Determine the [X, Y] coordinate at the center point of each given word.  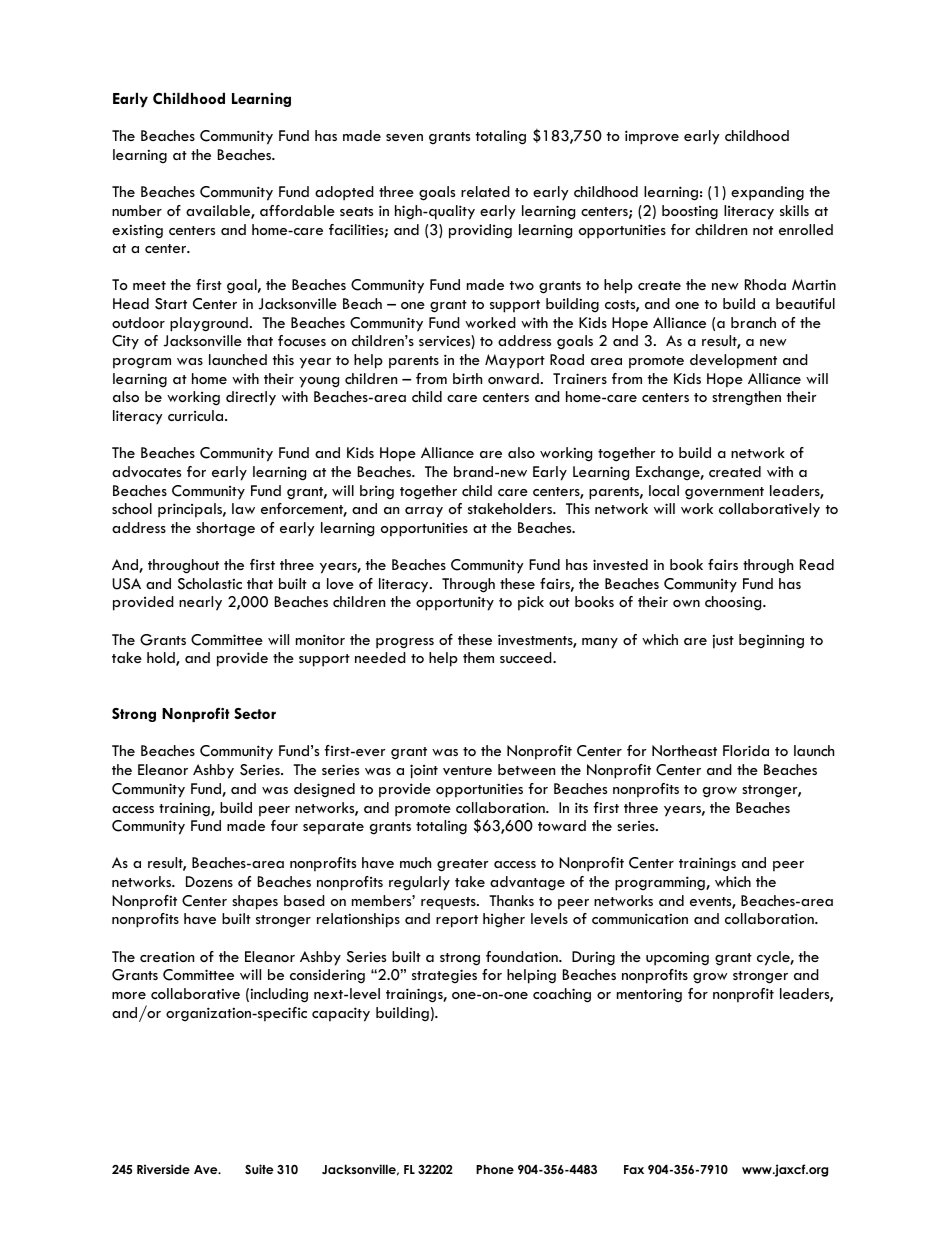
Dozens [209, 881]
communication [640, 918]
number [137, 210]
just [723, 641]
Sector [255, 713]
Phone [495, 1169]
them [478, 657]
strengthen [746, 398]
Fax [634, 1169]
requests [449, 903]
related [485, 191]
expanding [767, 193]
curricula [197, 415]
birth [467, 378]
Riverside [163, 1169]
